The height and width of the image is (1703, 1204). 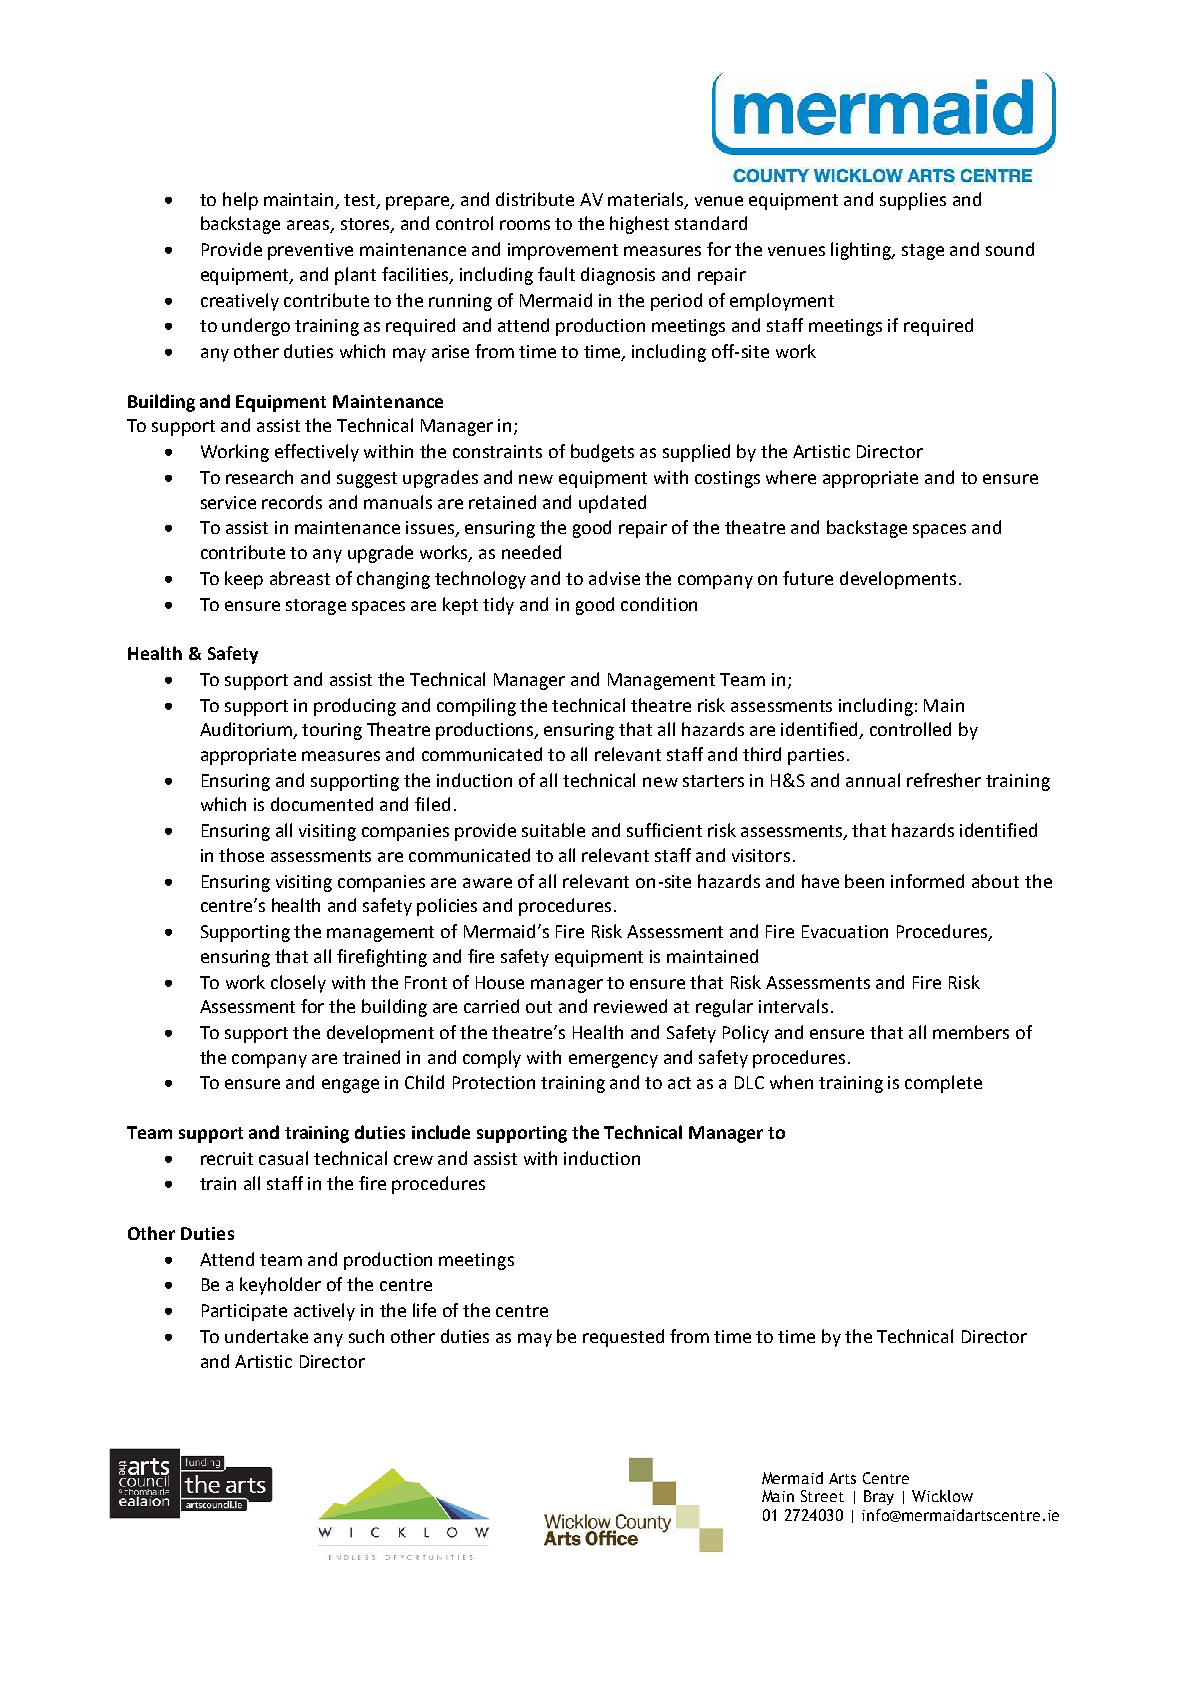 What do you see at coordinates (366, 1336) in the image?
I see `such` at bounding box center [366, 1336].
